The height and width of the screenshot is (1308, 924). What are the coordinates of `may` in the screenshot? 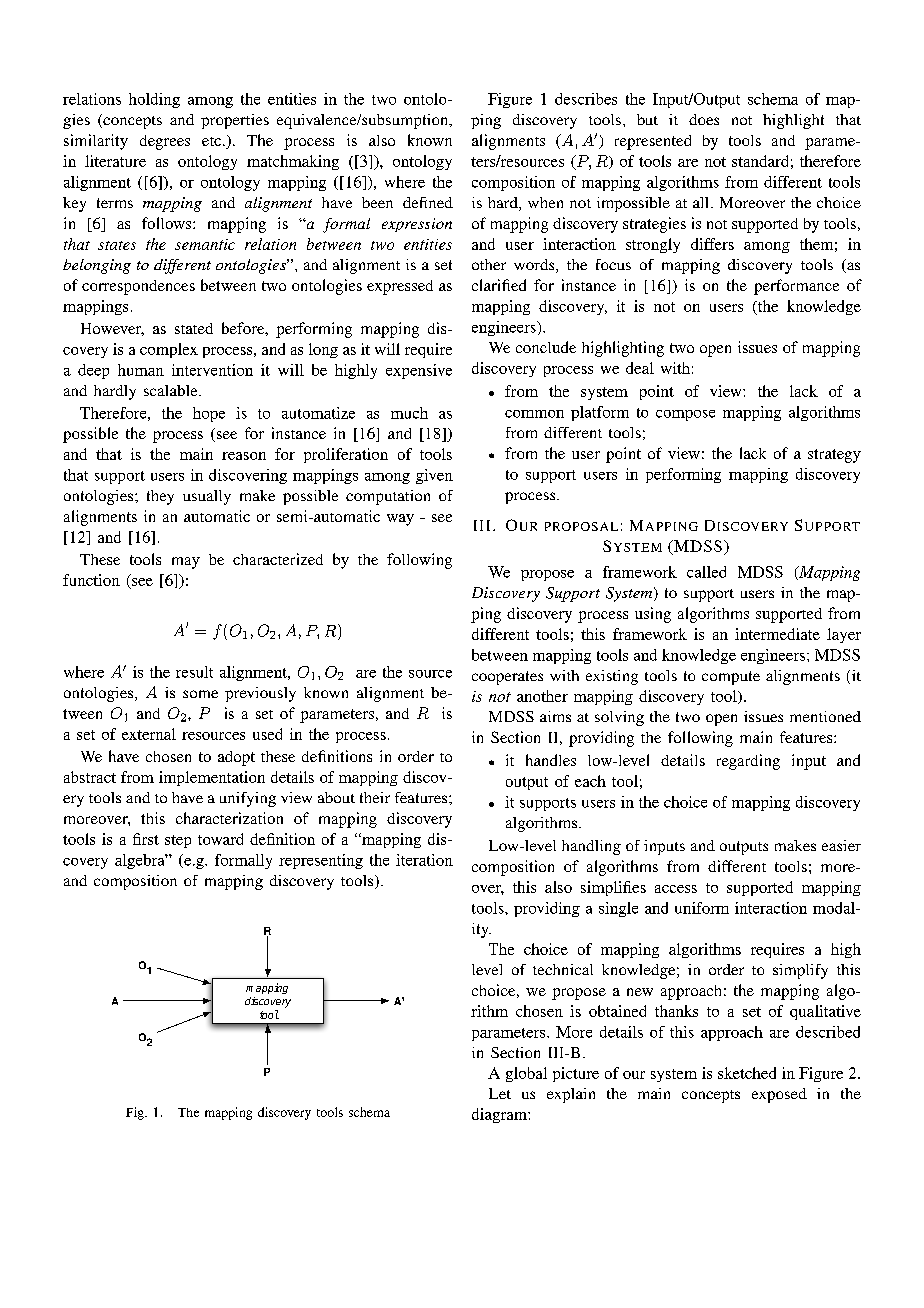 It's located at (186, 563).
